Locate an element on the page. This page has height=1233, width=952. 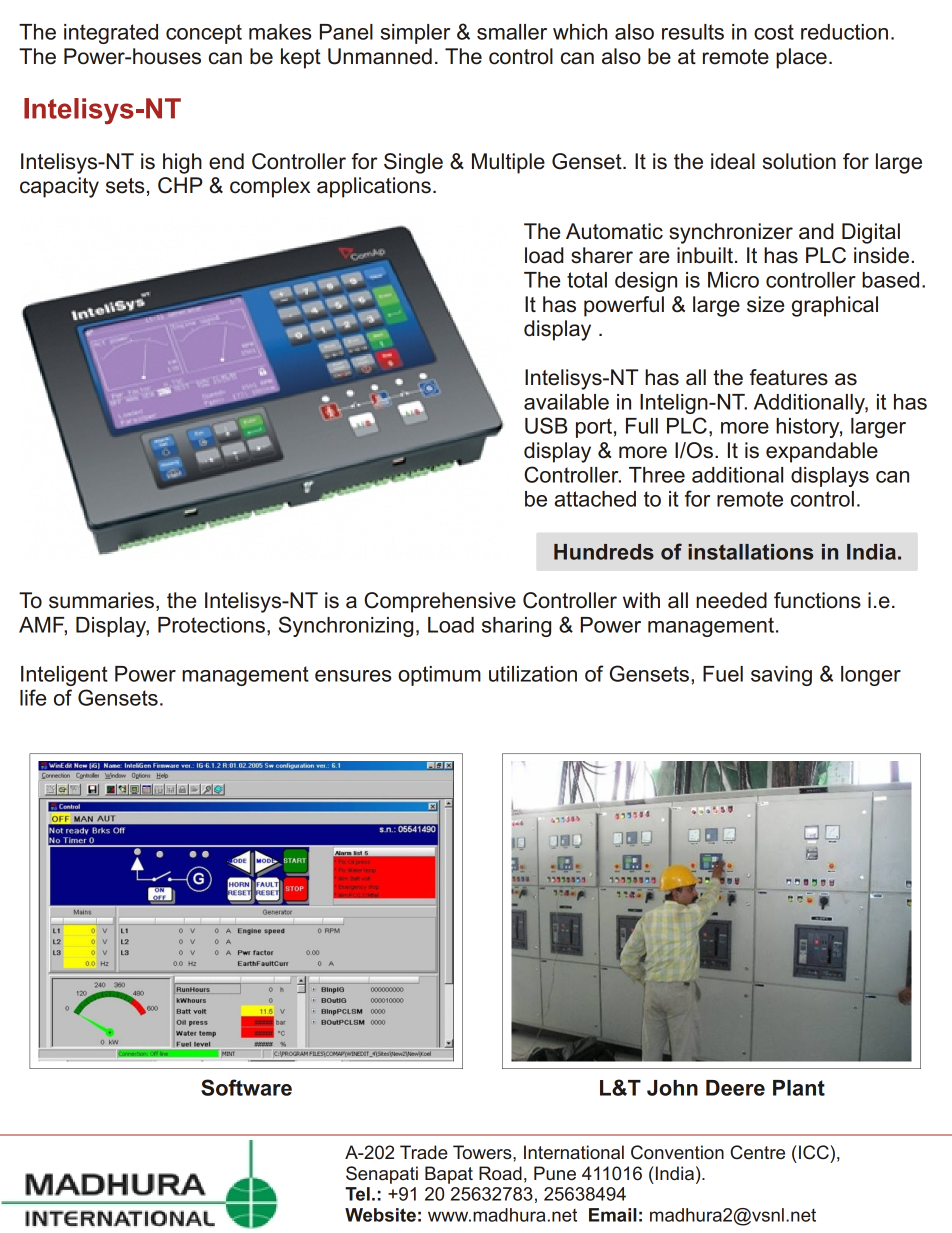
simpler is located at coordinates (415, 34).
